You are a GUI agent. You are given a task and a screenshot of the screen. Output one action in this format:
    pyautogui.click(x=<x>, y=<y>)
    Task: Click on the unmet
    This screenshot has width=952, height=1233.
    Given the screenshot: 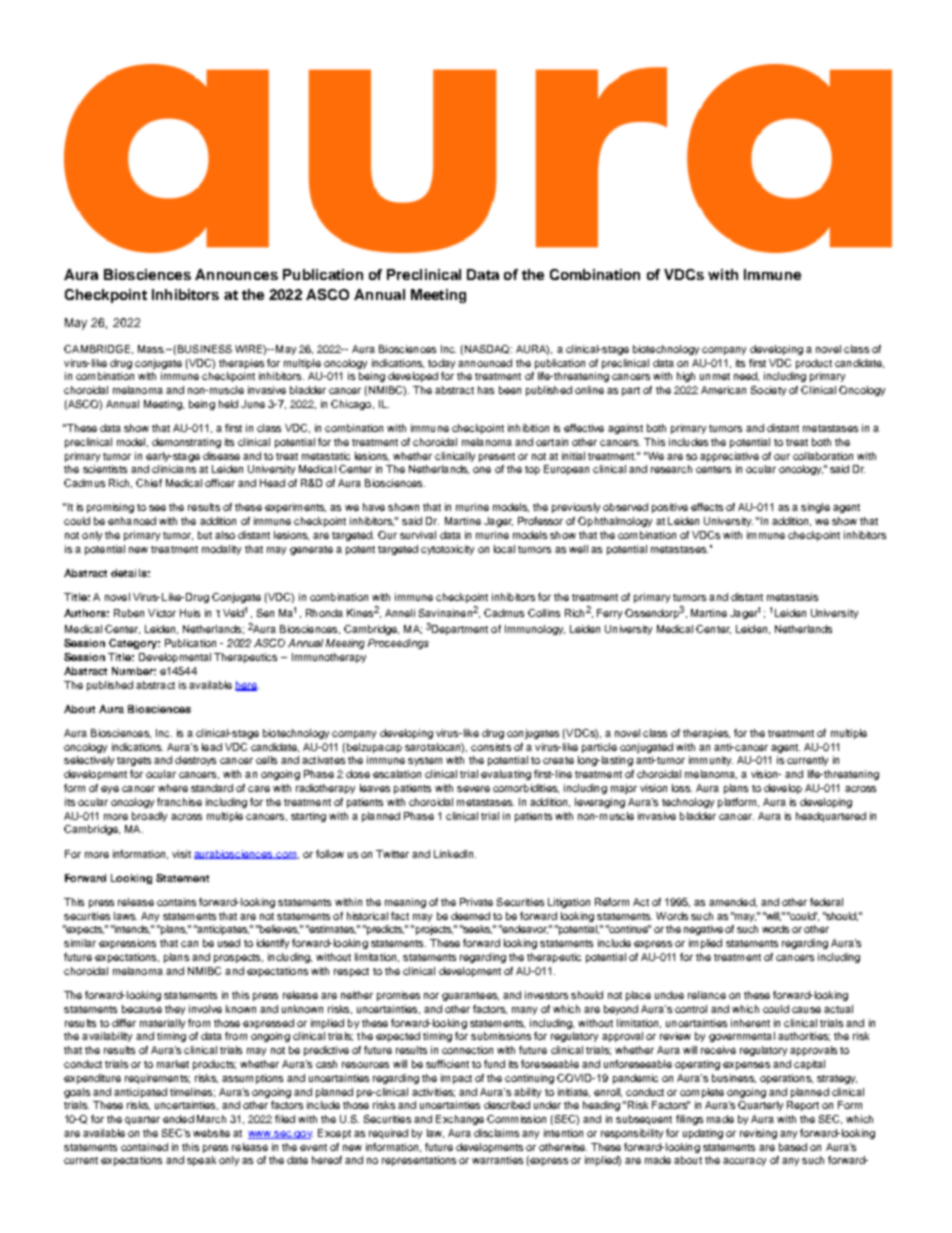 What is the action you would take?
    pyautogui.click(x=715, y=376)
